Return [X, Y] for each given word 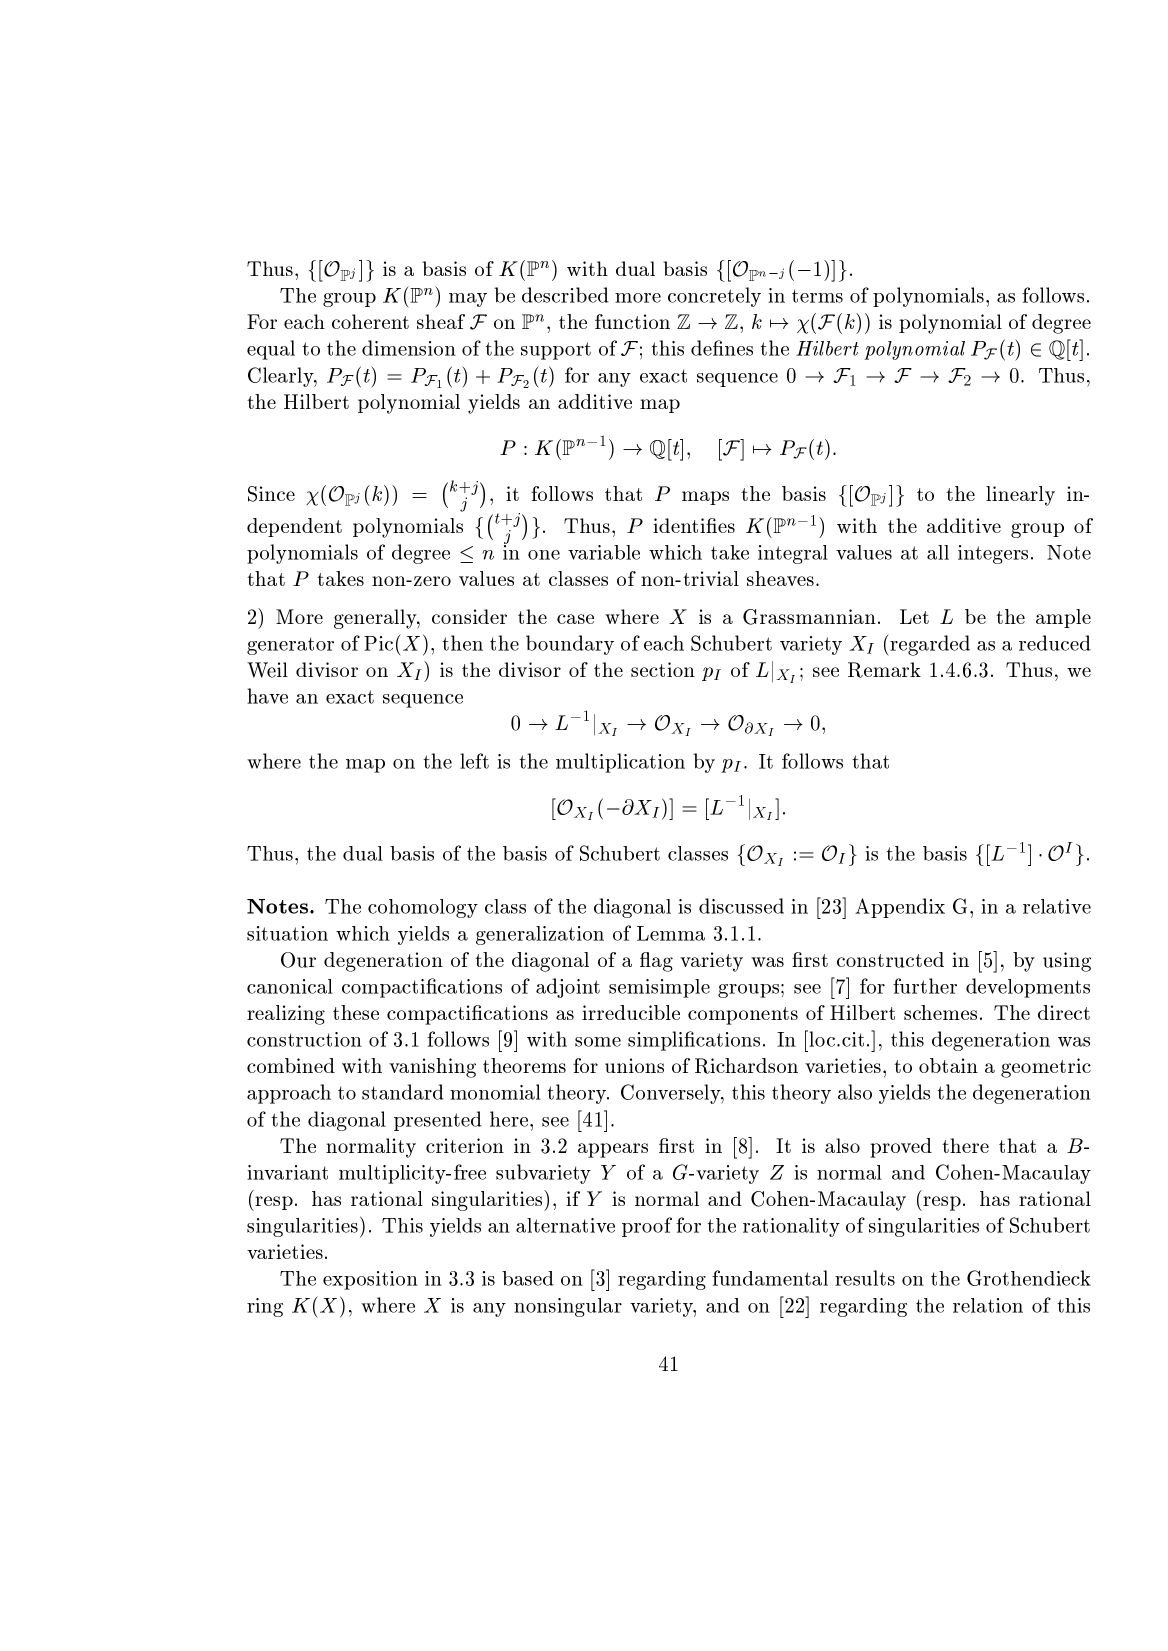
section [663, 669]
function [632, 321]
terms [817, 296]
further [925, 986]
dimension [409, 348]
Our [298, 960]
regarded [929, 645]
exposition [370, 1280]
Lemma [671, 933]
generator [290, 646]
